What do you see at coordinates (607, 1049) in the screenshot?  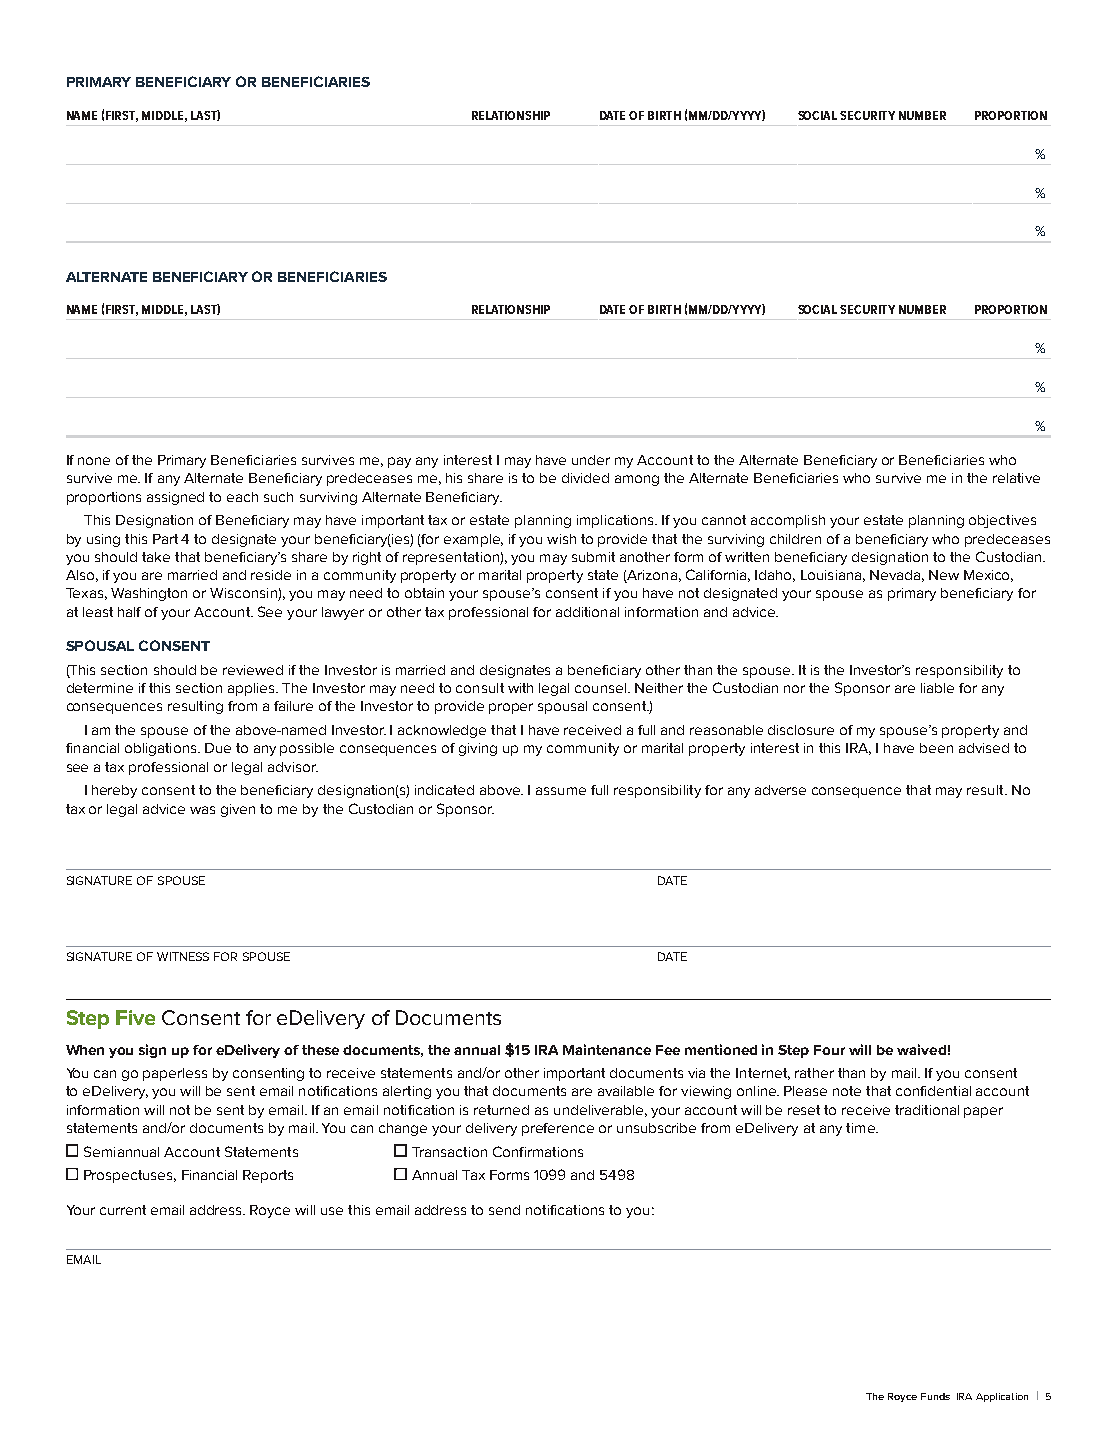 I see `Maintenance` at bounding box center [607, 1049].
